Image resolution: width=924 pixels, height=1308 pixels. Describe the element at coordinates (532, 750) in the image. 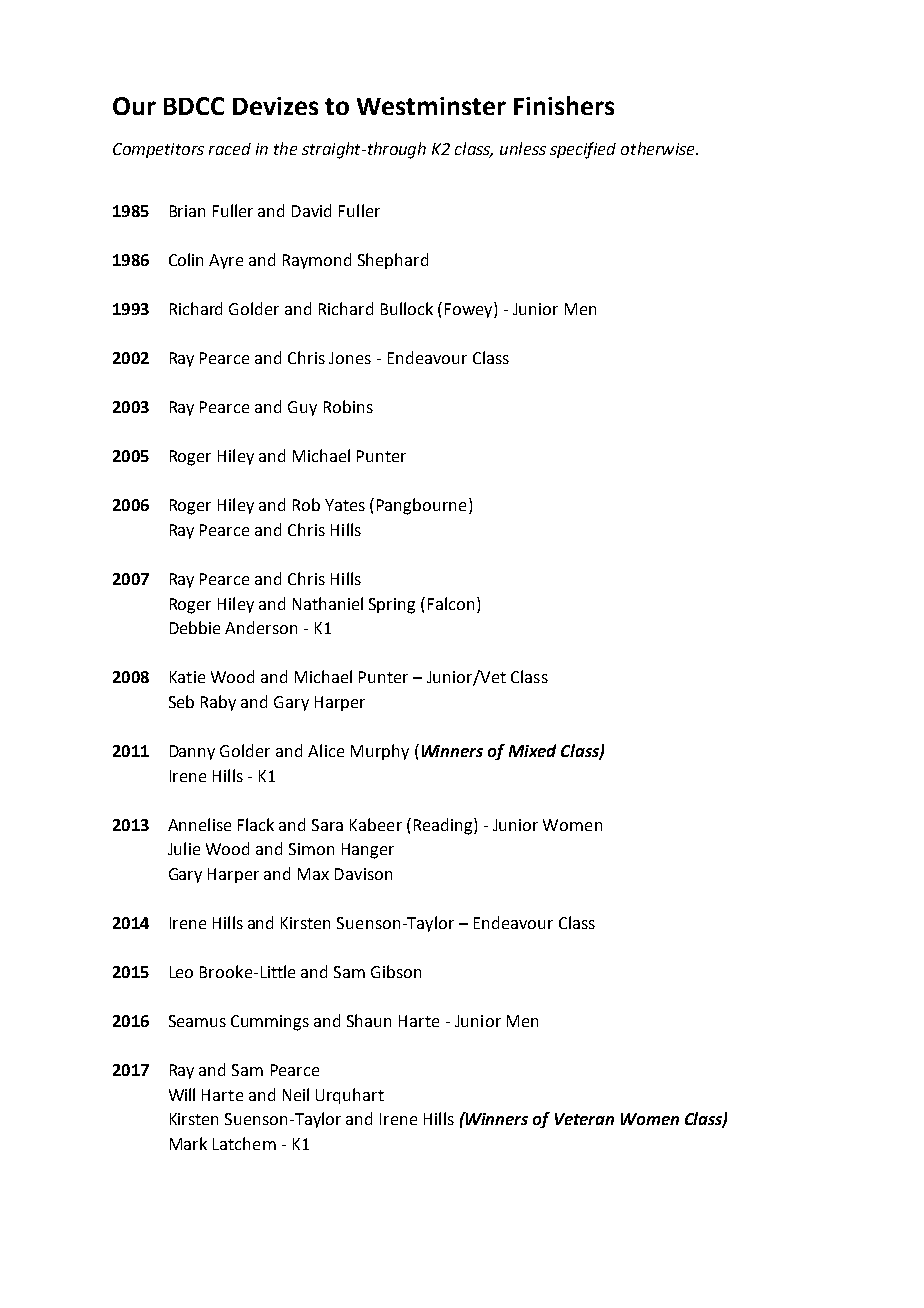

I see `Mixed` at that location.
